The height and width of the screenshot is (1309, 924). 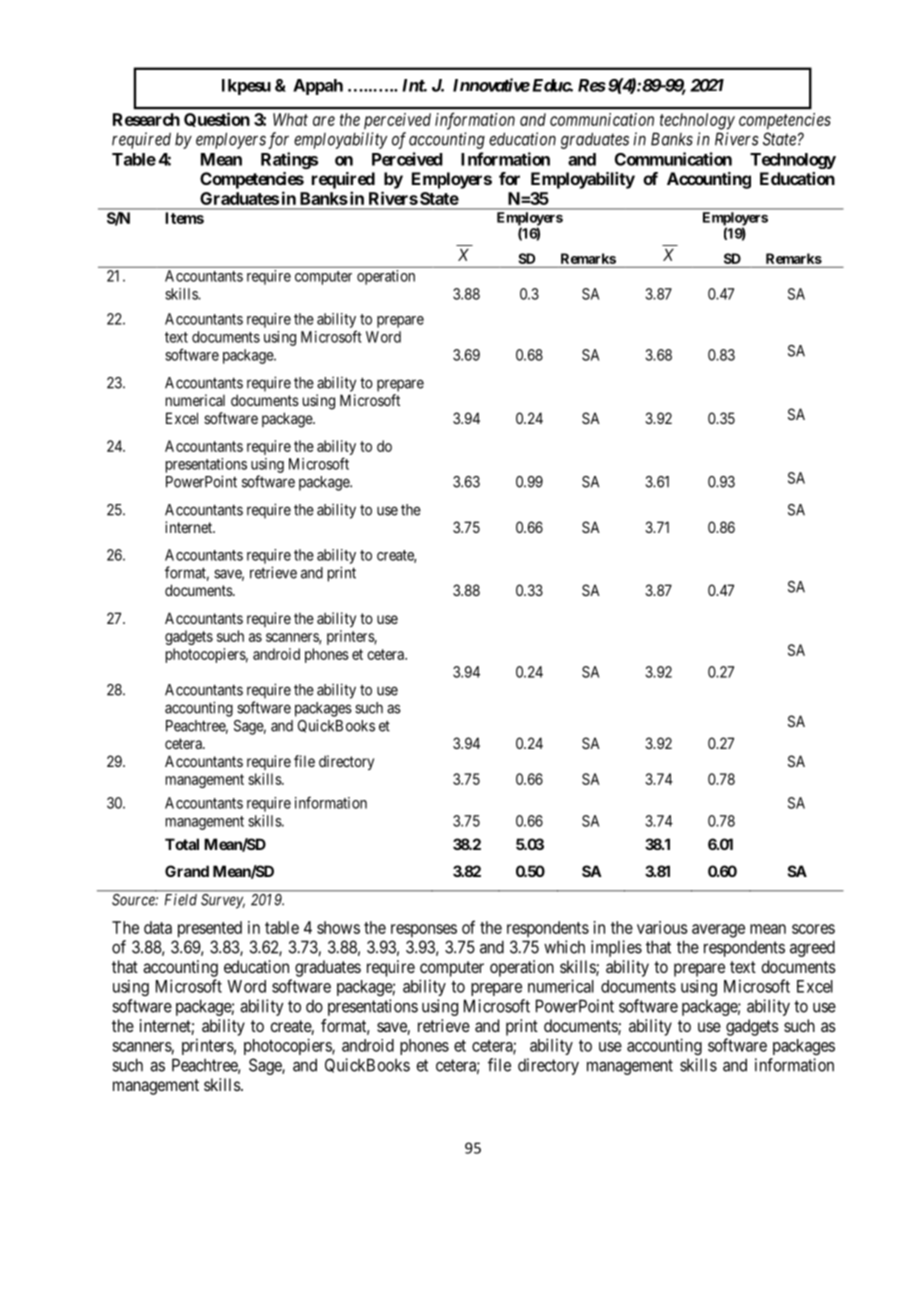 I want to click on various, so click(x=662, y=927).
